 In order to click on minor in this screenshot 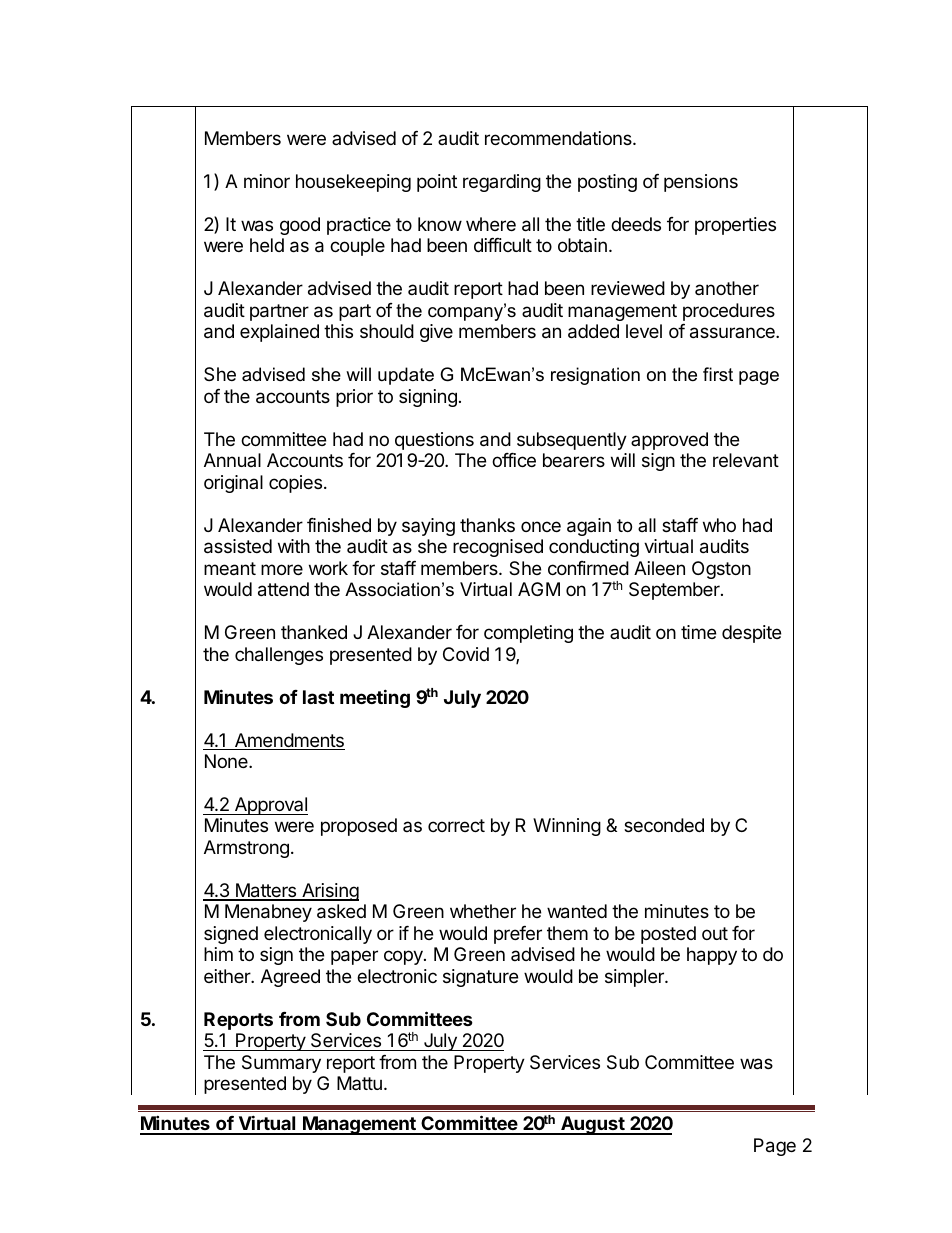, I will do `click(267, 181)`.
